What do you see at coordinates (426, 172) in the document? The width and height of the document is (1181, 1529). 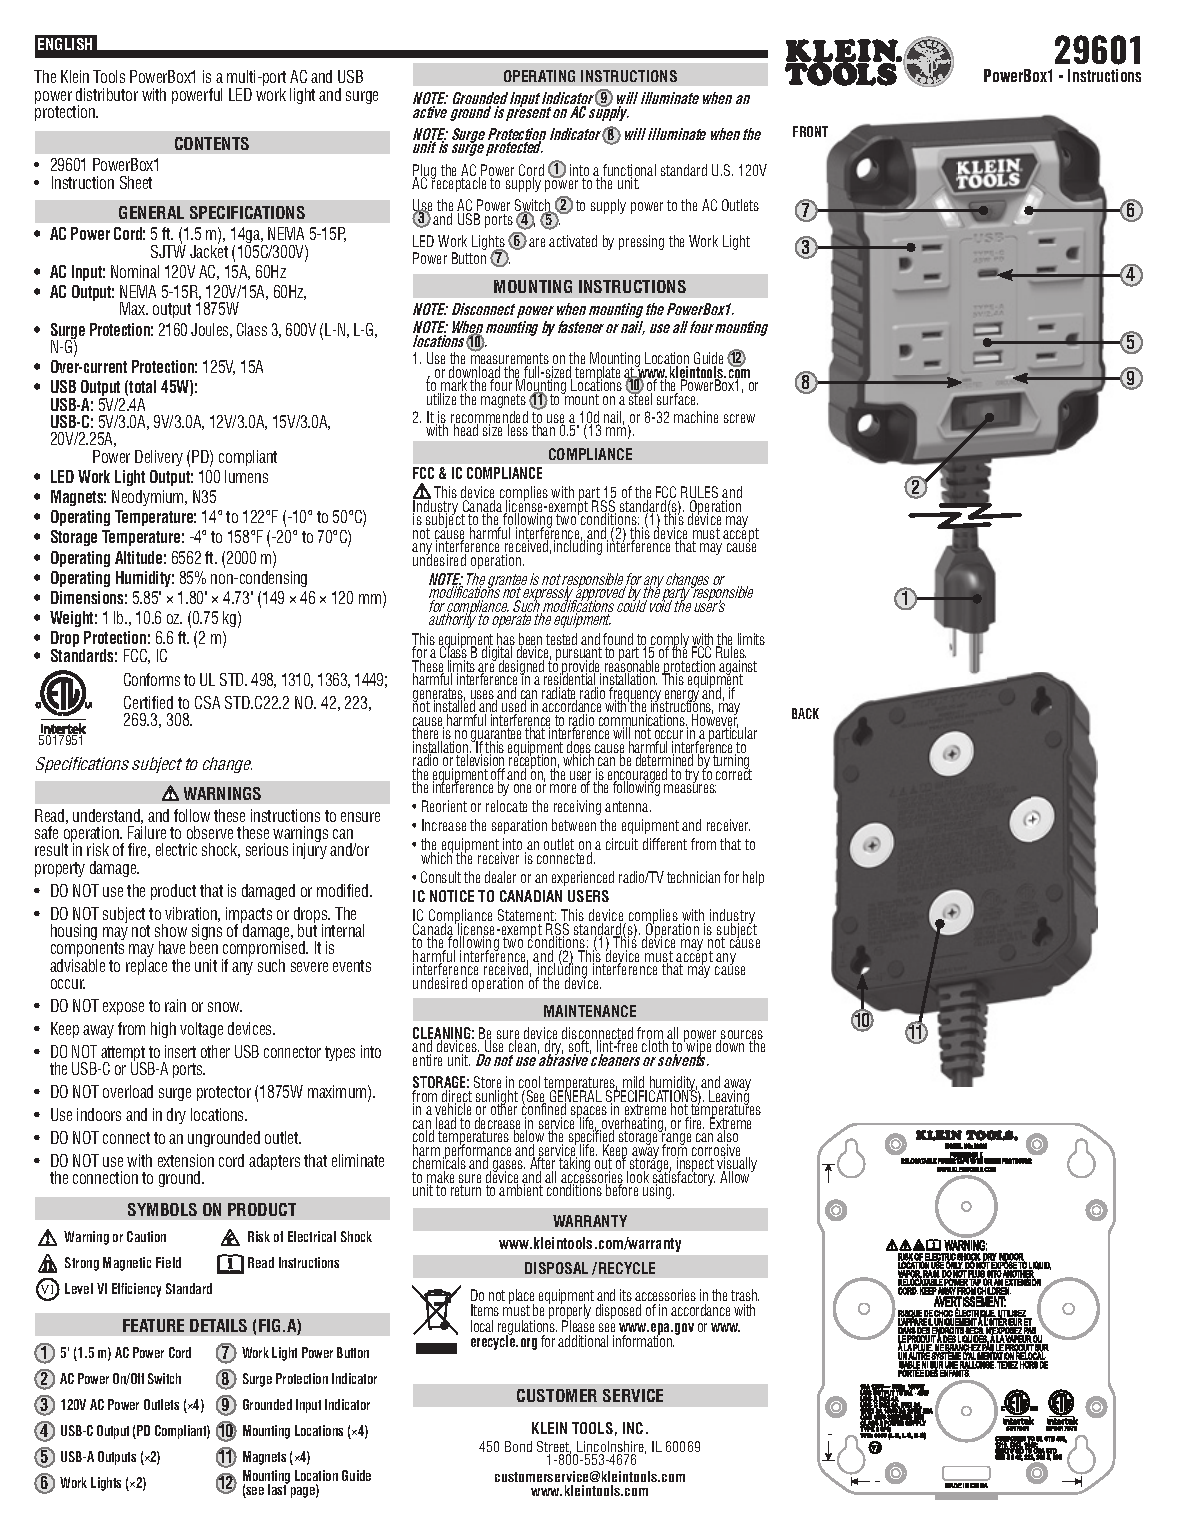 I see `Plug` at bounding box center [426, 172].
